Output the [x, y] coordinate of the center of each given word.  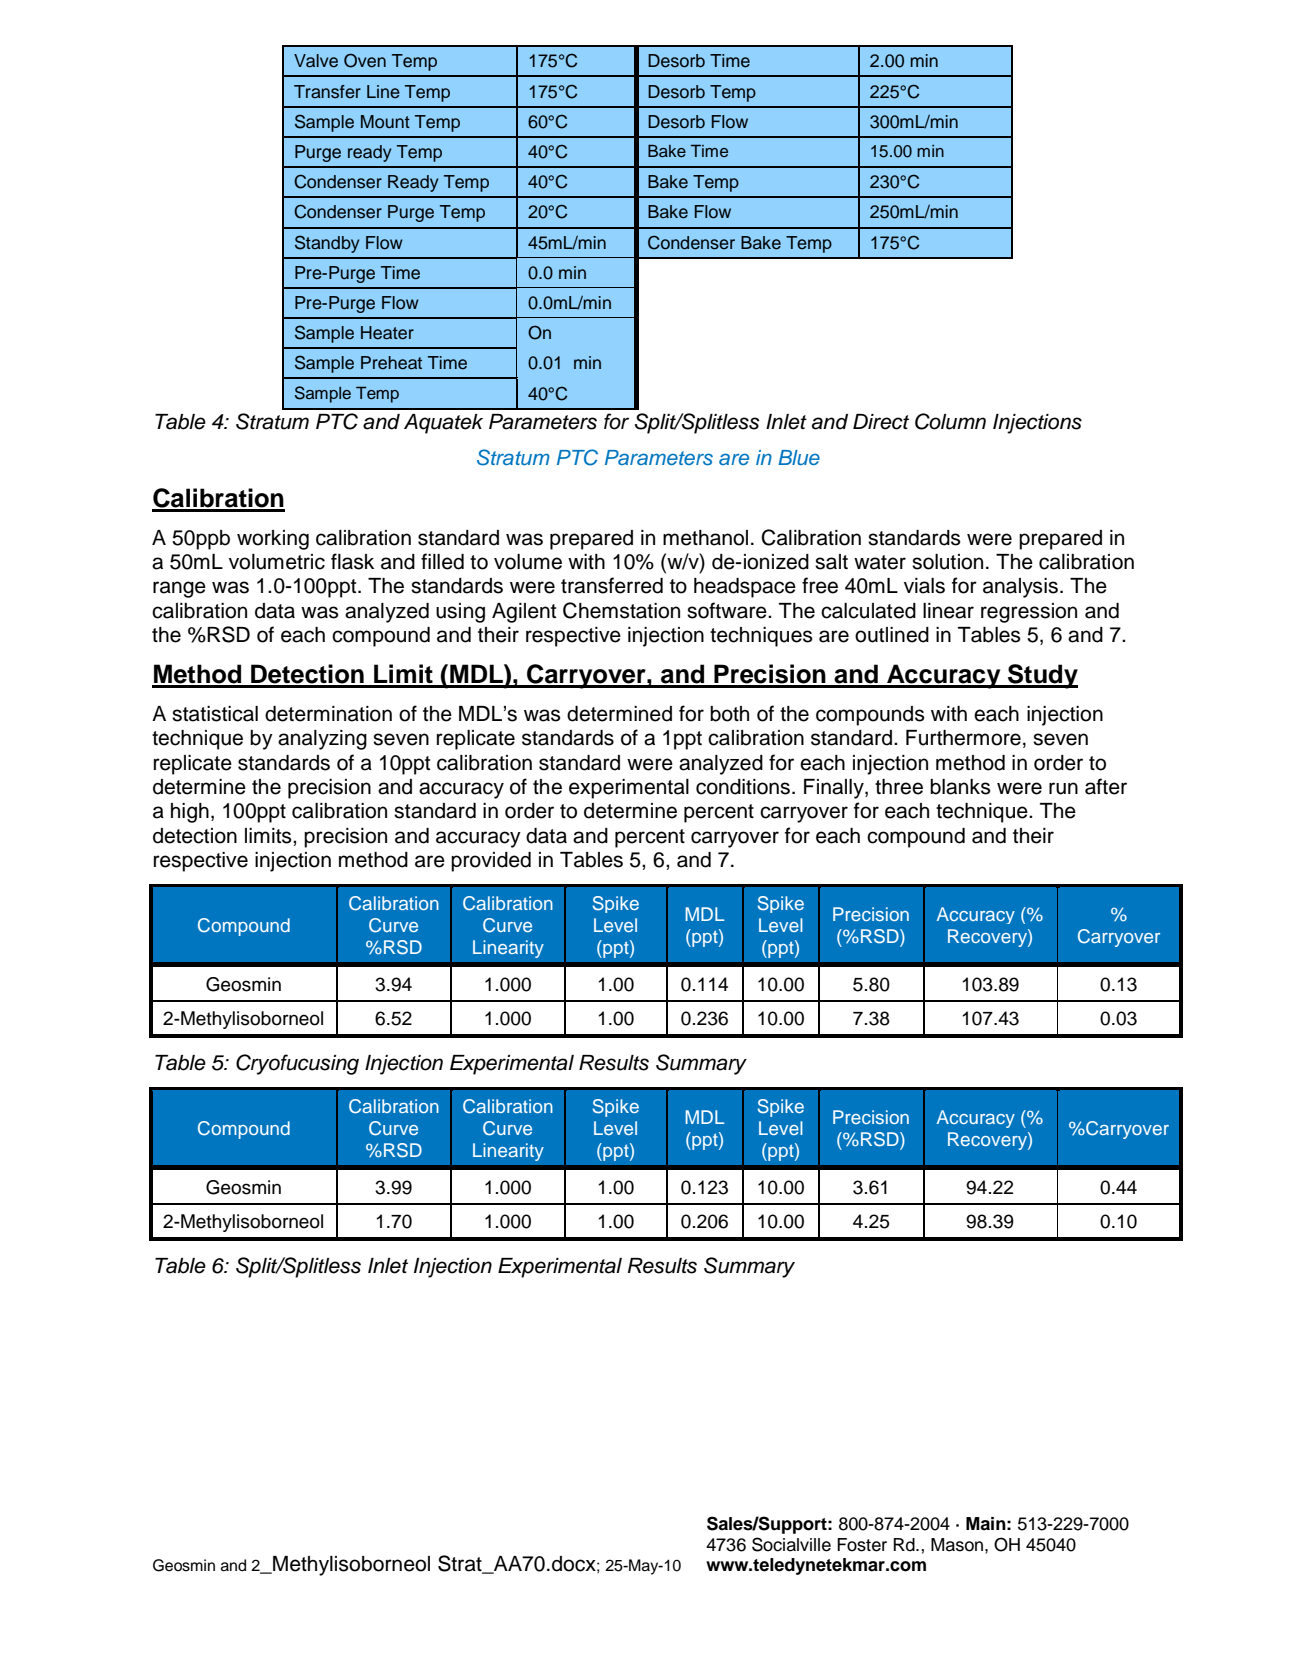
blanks [960, 787]
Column [950, 421]
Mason [958, 1545]
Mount [385, 122]
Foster [862, 1545]
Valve [316, 61]
